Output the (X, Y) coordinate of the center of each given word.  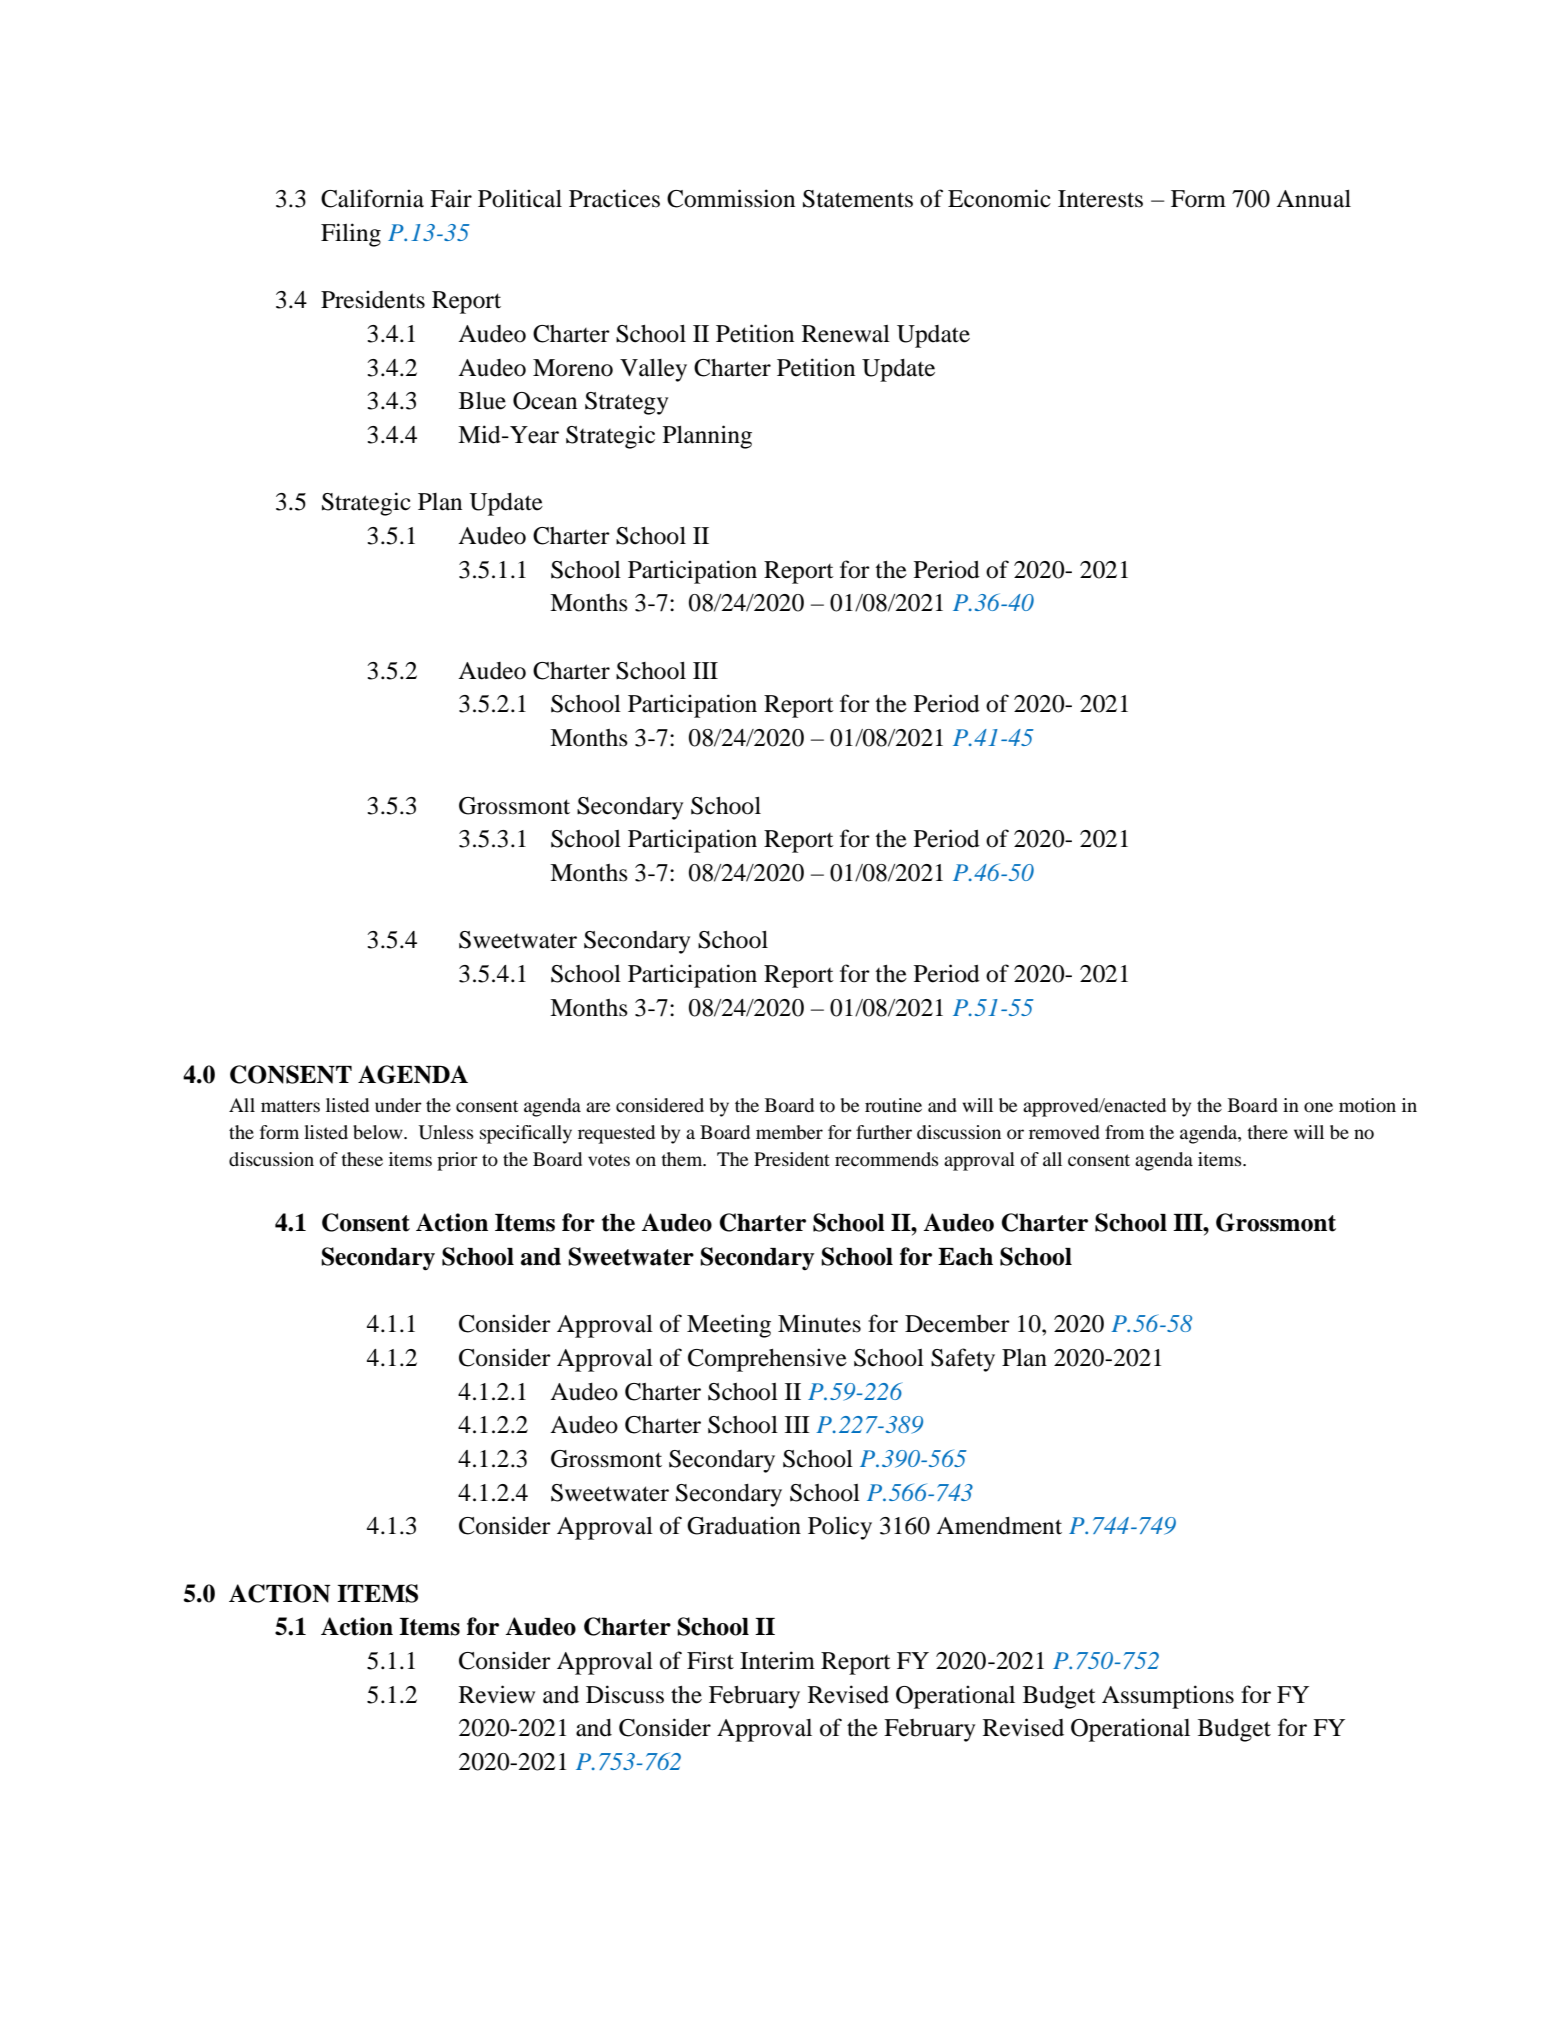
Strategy (626, 403)
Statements (858, 199)
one (1318, 1107)
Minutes (819, 1323)
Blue (482, 401)
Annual (1313, 199)
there (1267, 1132)
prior (457, 1161)
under (398, 1105)
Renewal (846, 334)
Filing (351, 235)
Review (497, 1694)
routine (893, 1105)
